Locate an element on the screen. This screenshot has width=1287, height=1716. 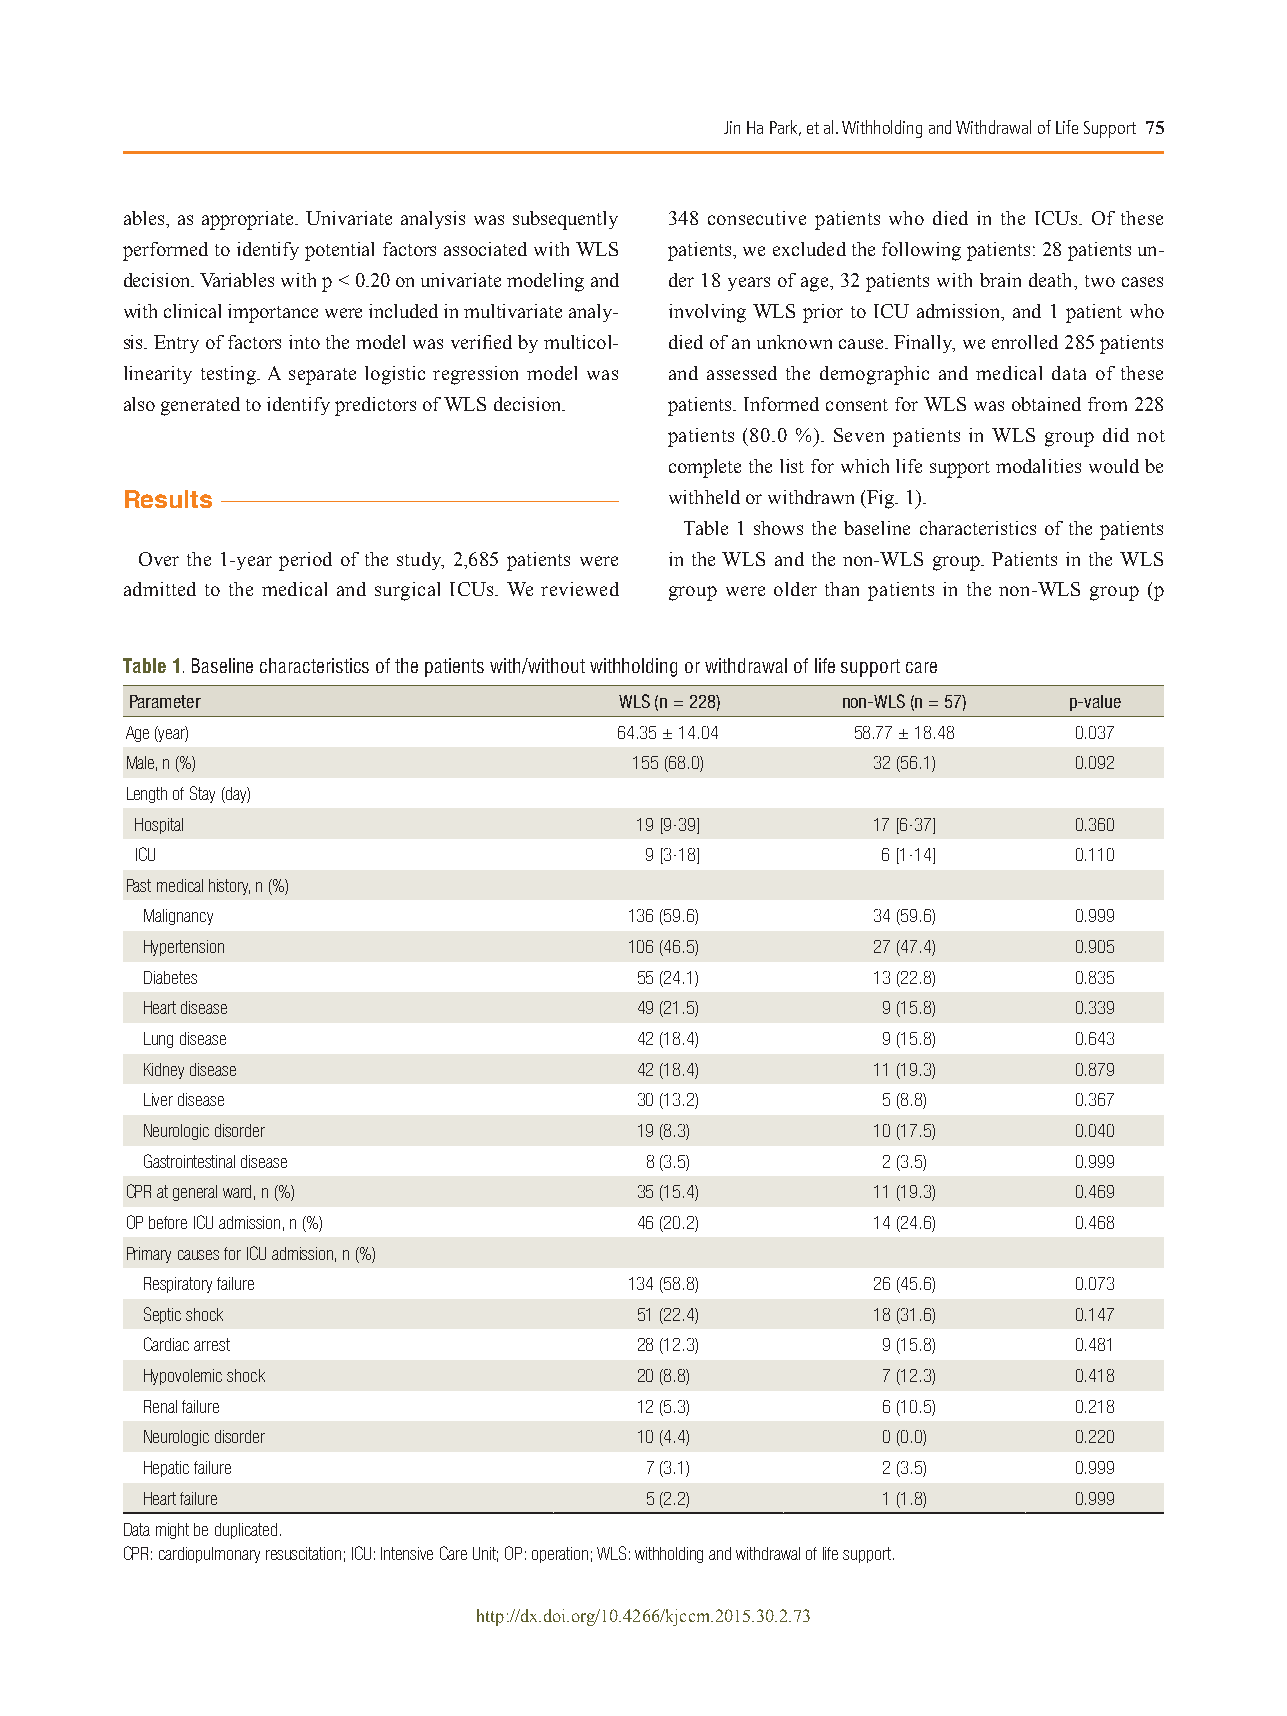
duplicated is located at coordinates (246, 1531).
